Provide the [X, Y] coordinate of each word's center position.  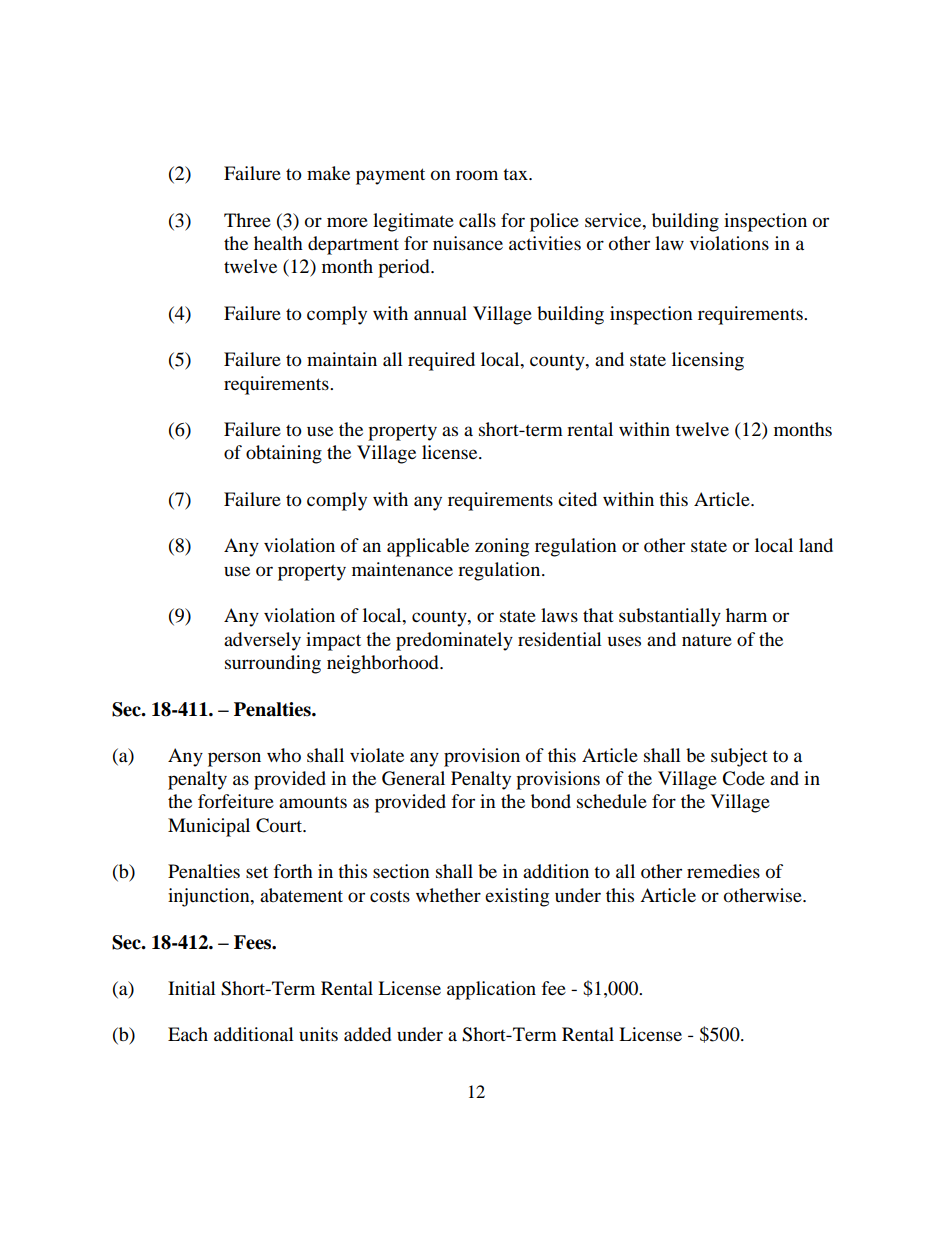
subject [739, 757]
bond [551, 801]
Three [247, 220]
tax [516, 174]
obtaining [284, 454]
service [614, 220]
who [284, 755]
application [491, 990]
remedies [723, 871]
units [318, 1034]
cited [577, 499]
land [816, 545]
